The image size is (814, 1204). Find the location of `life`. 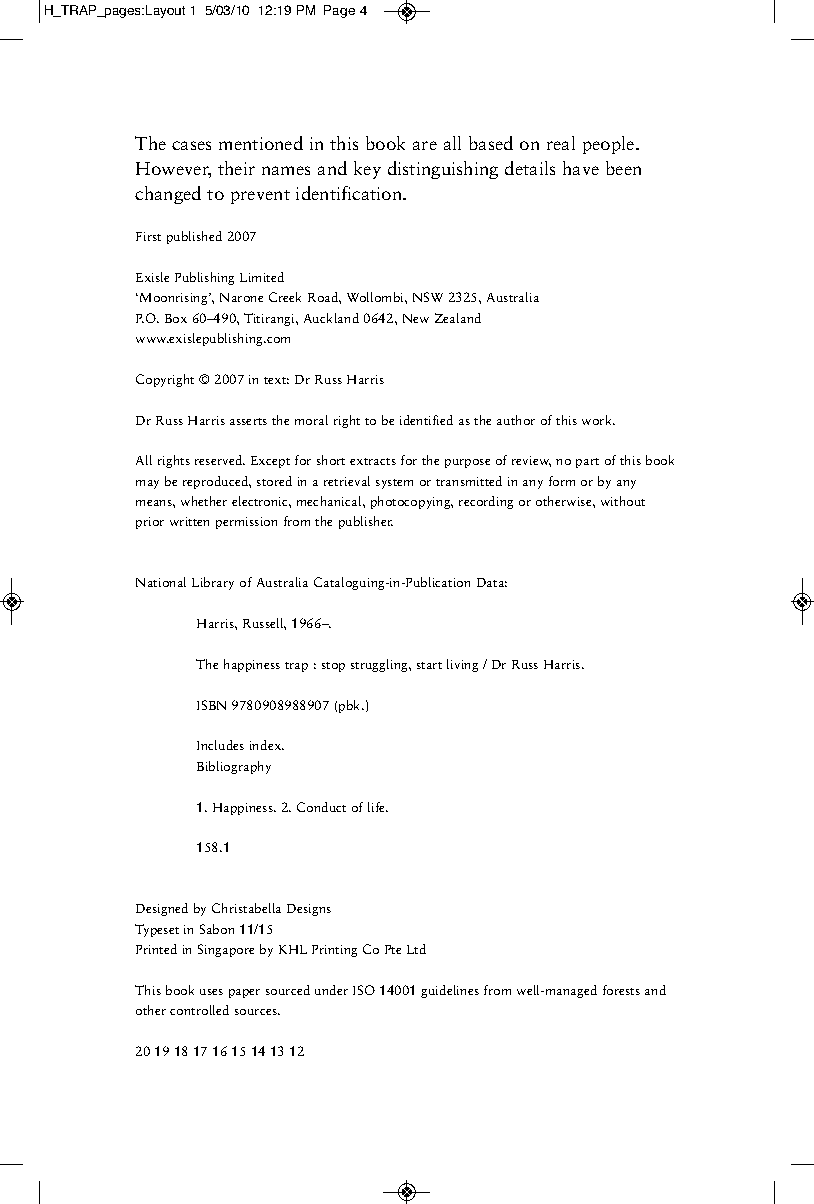

life is located at coordinates (377, 807).
